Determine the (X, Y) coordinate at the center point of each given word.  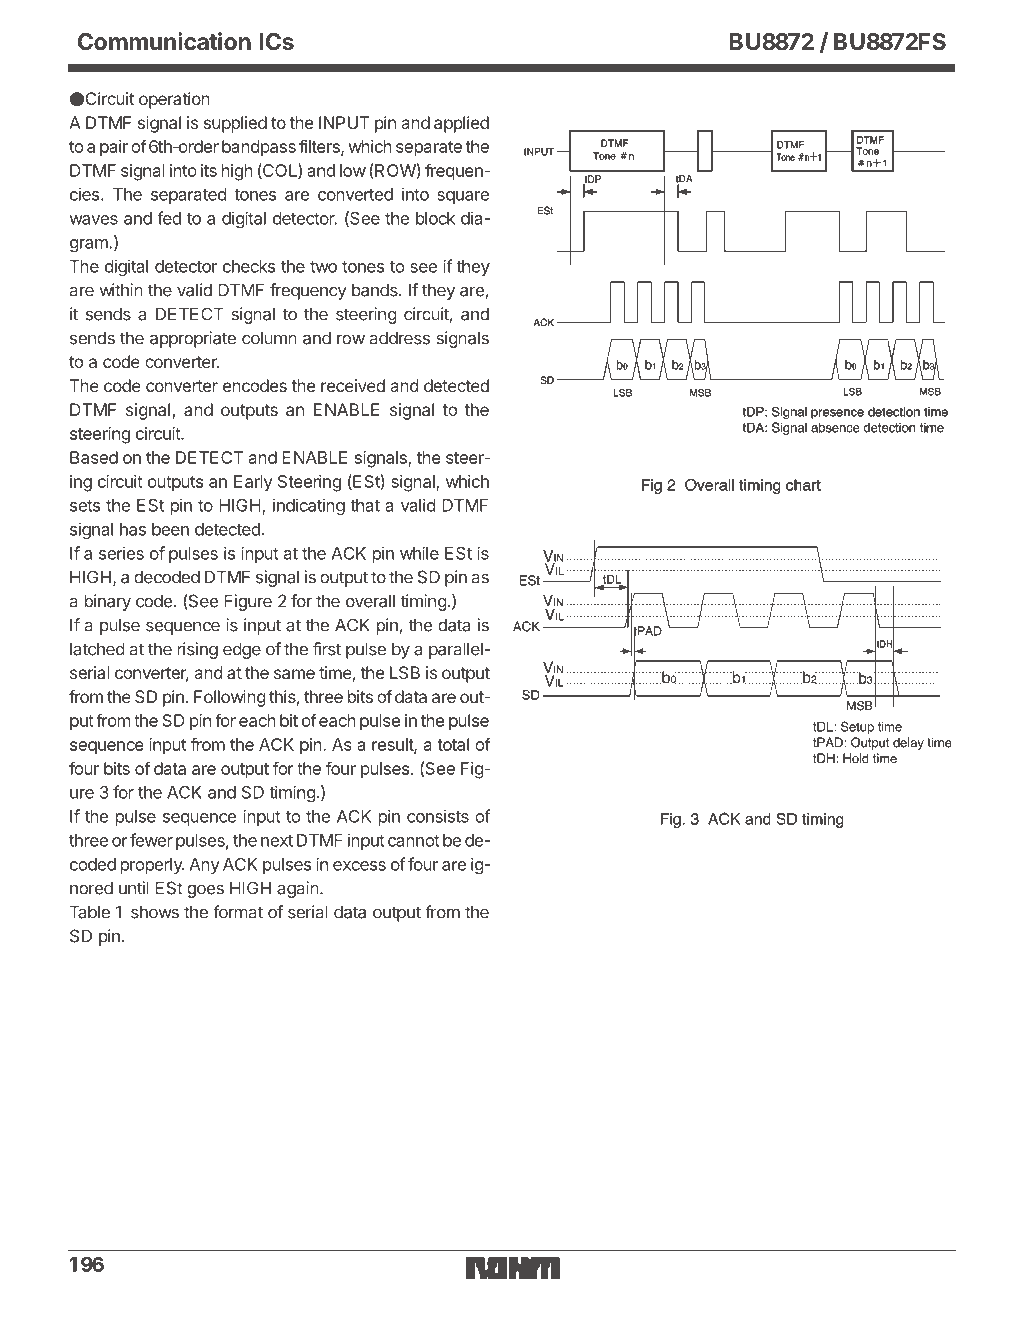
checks (249, 266)
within (121, 290)
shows (155, 912)
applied (461, 124)
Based (94, 457)
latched (97, 649)
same (294, 674)
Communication (164, 41)
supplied (235, 124)
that (365, 505)
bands (376, 290)
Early (253, 483)
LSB (405, 672)
